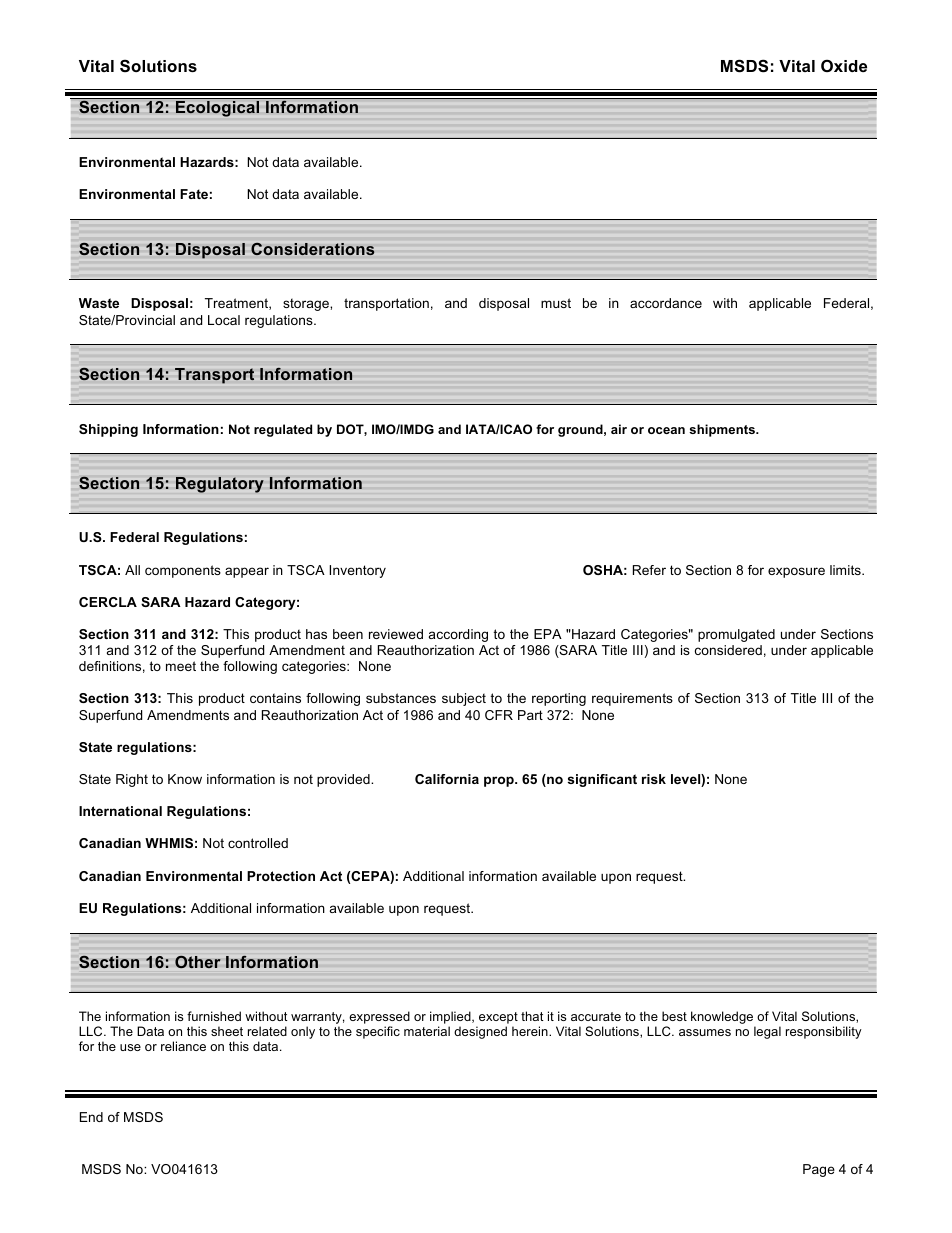 The width and height of the screenshot is (952, 1233). Describe the element at coordinates (819, 1170) in the screenshot. I see `Page` at that location.
